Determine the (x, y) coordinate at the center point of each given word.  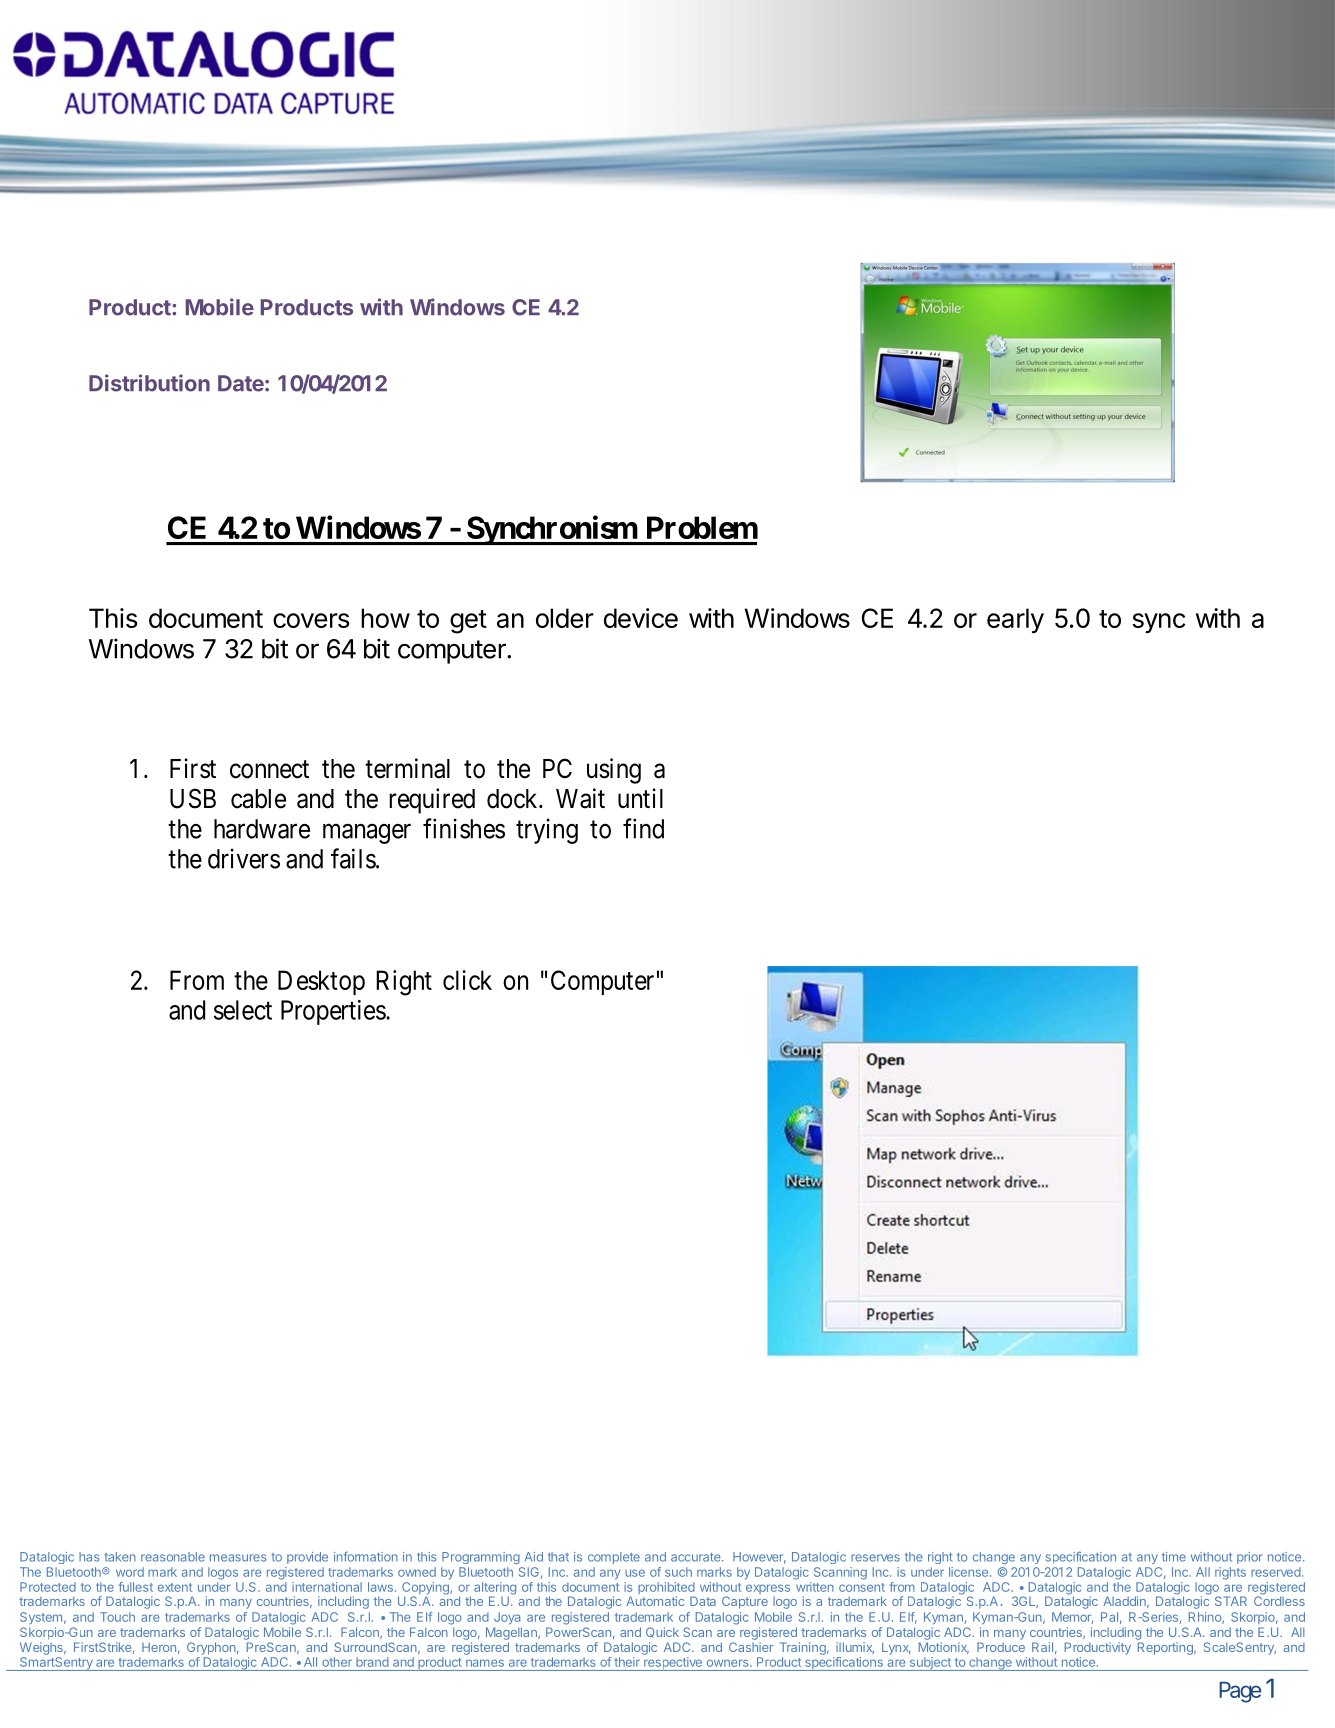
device (641, 618)
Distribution (149, 383)
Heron (159, 1647)
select (243, 1010)
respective (673, 1664)
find (643, 828)
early (1015, 620)
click (467, 980)
